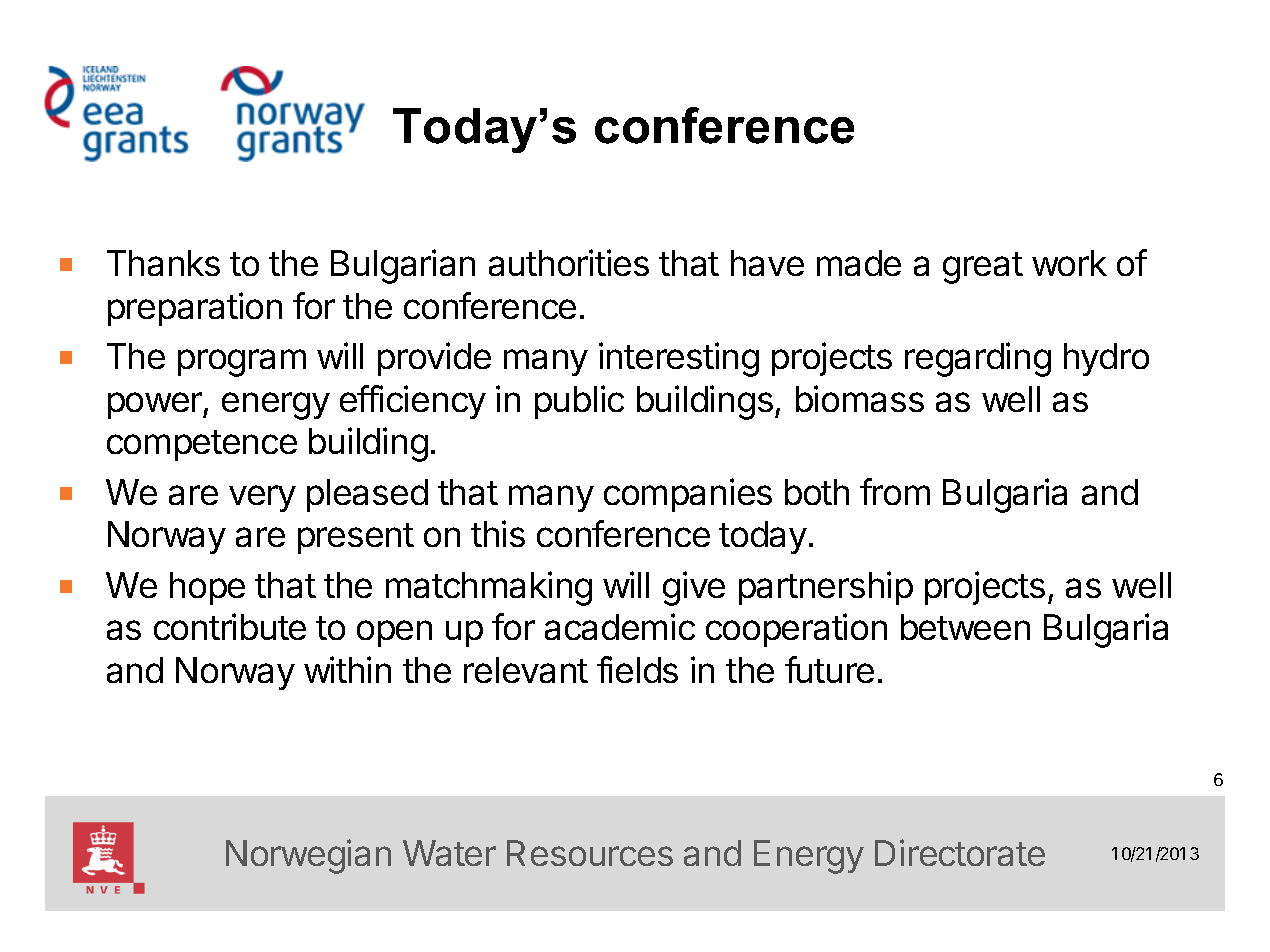 The width and height of the page is (1270, 952). What do you see at coordinates (826, 588) in the page?
I see `partnership` at bounding box center [826, 588].
